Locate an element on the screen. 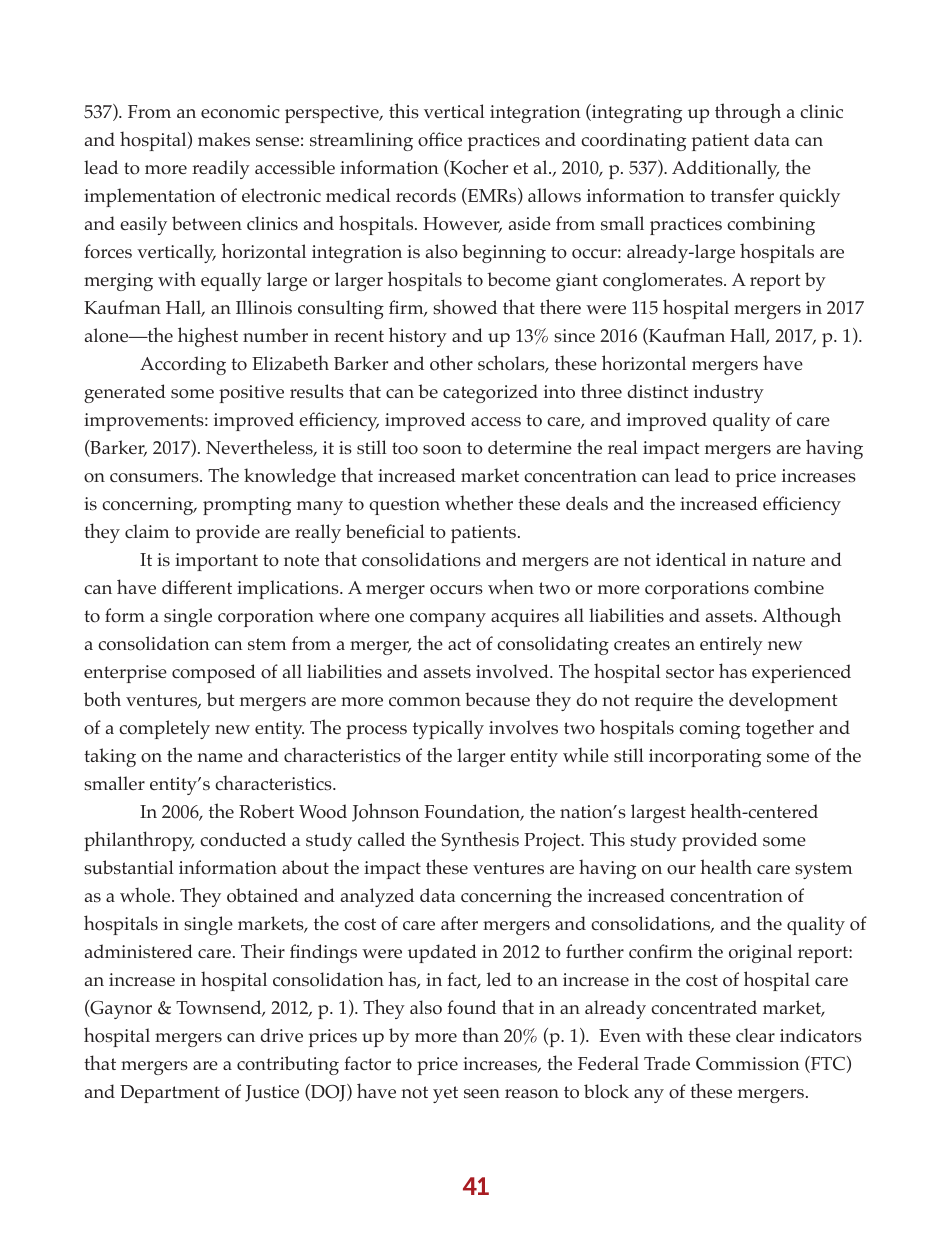  yet is located at coordinates (445, 1094).
